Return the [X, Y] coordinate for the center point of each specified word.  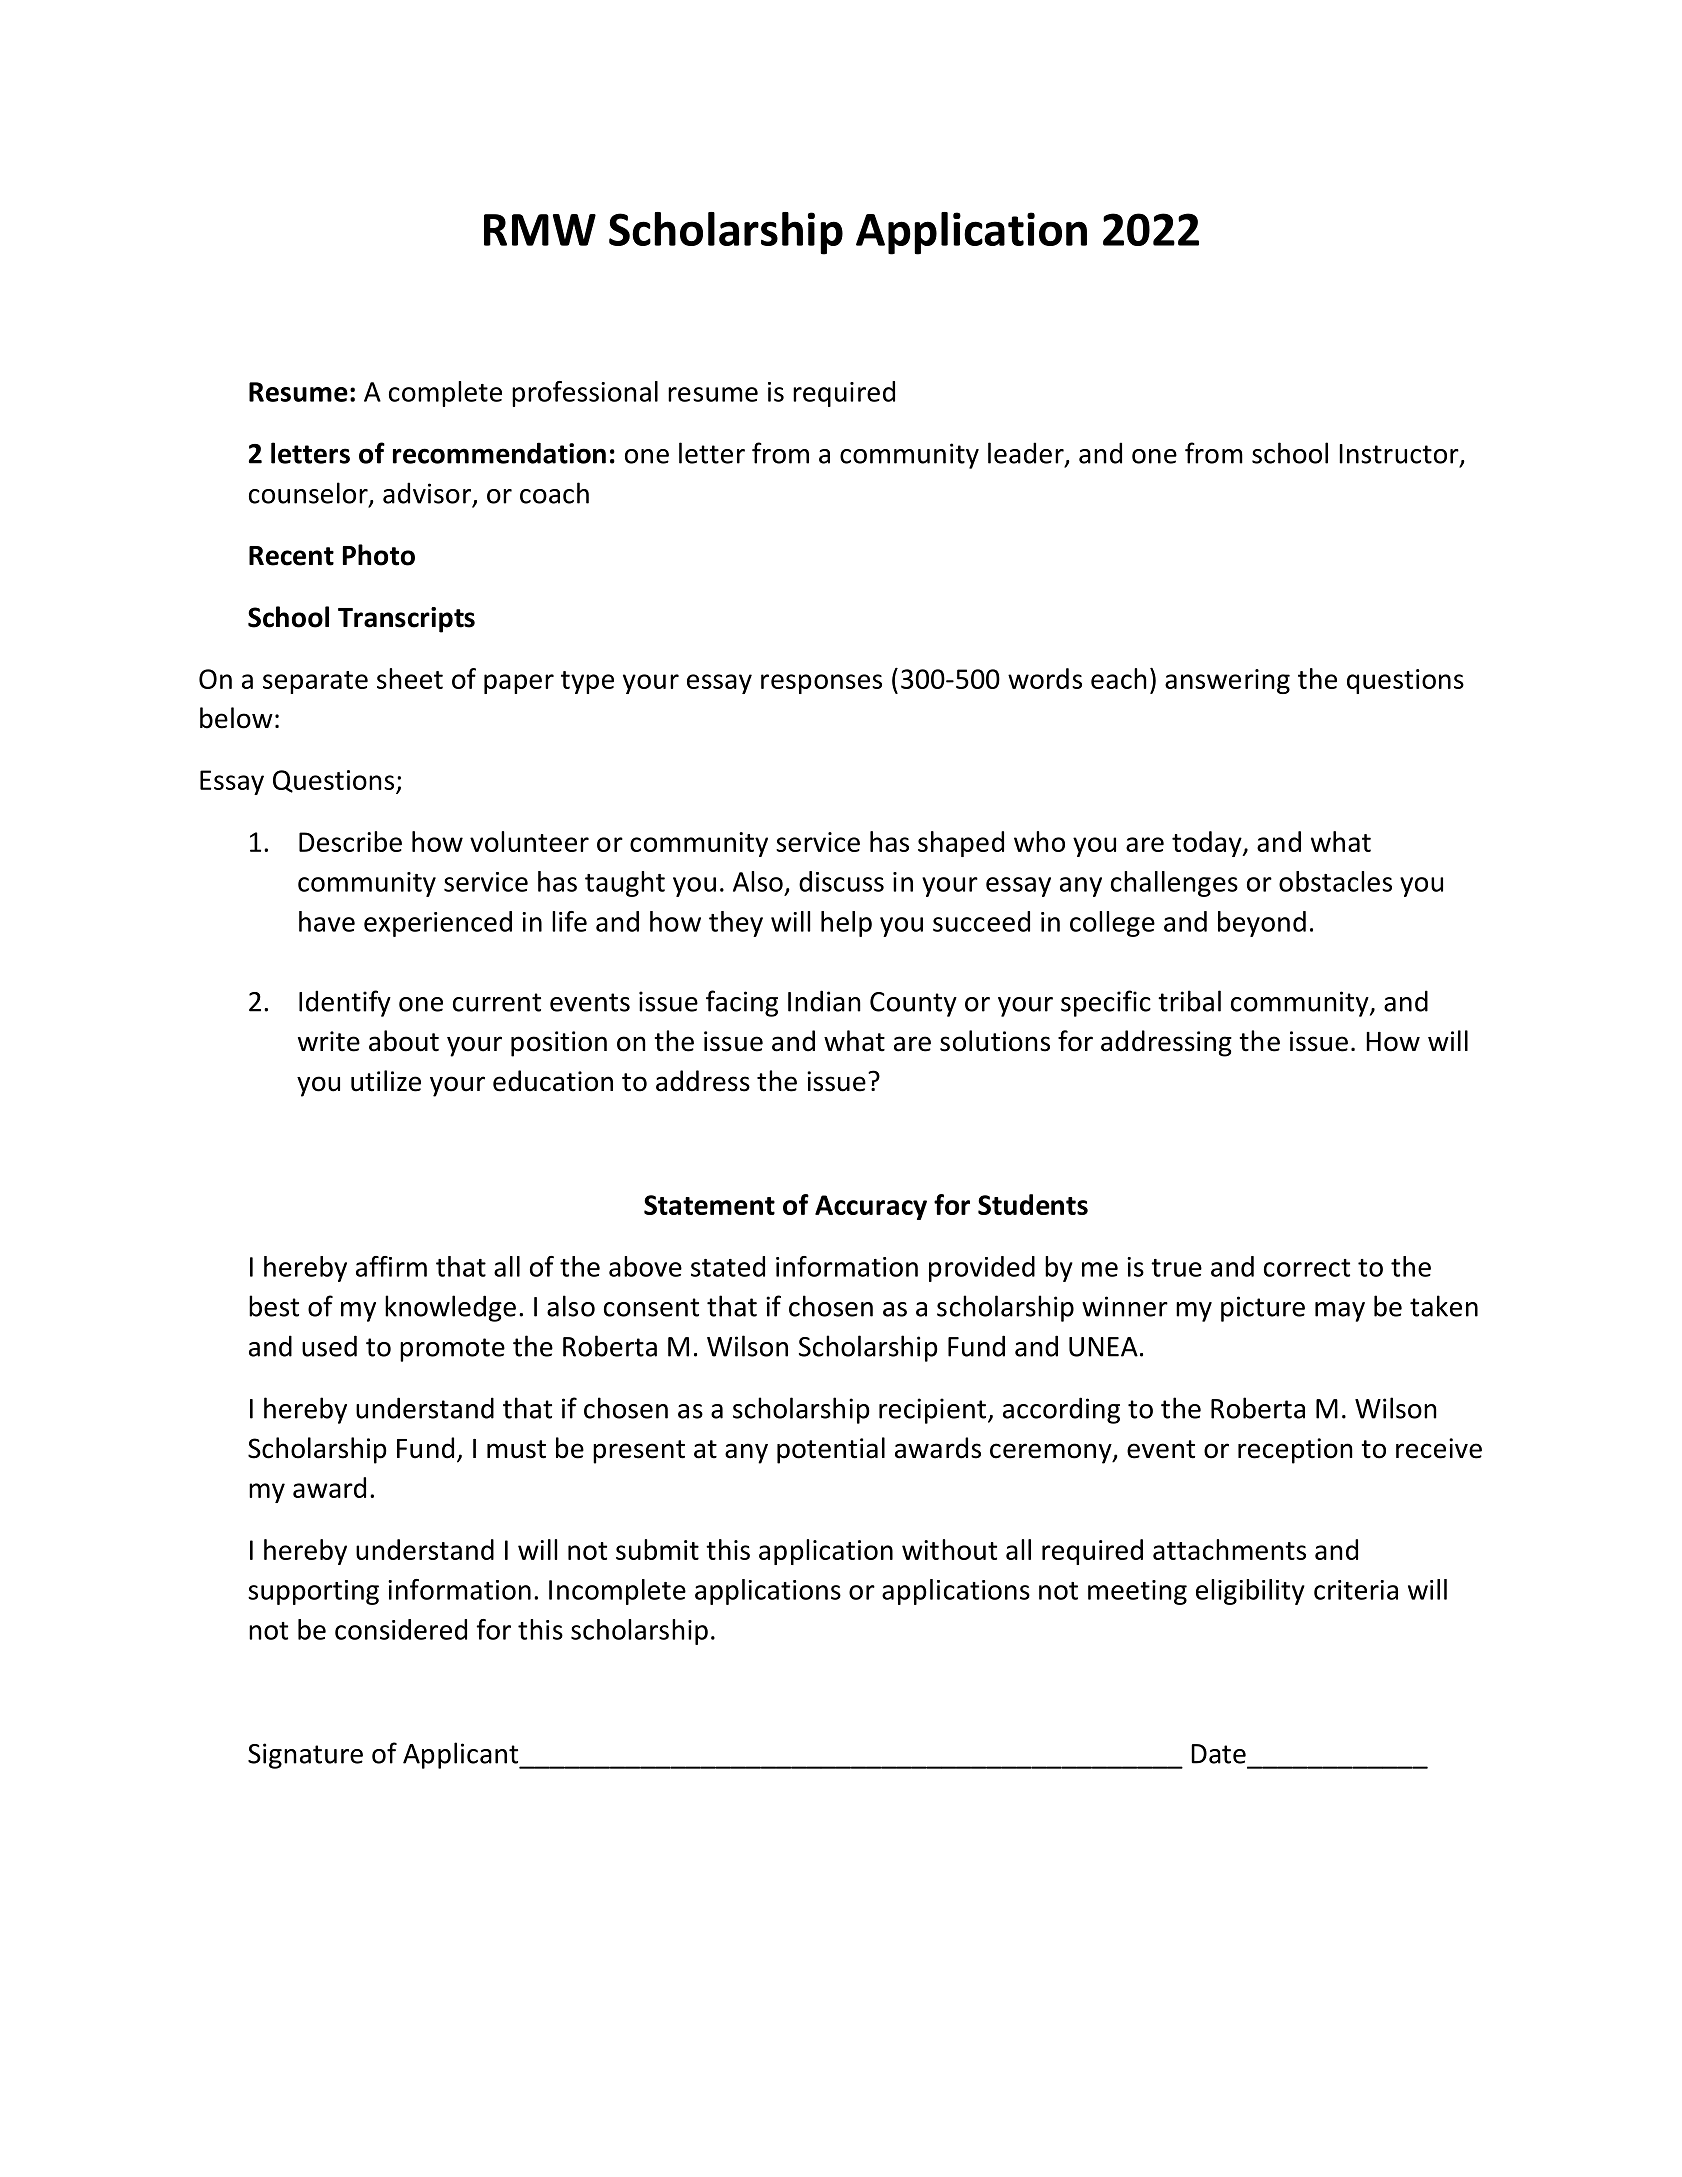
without [949, 1549]
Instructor [1400, 455]
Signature [305, 1756]
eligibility [1250, 1592]
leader [1027, 454]
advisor [428, 494]
